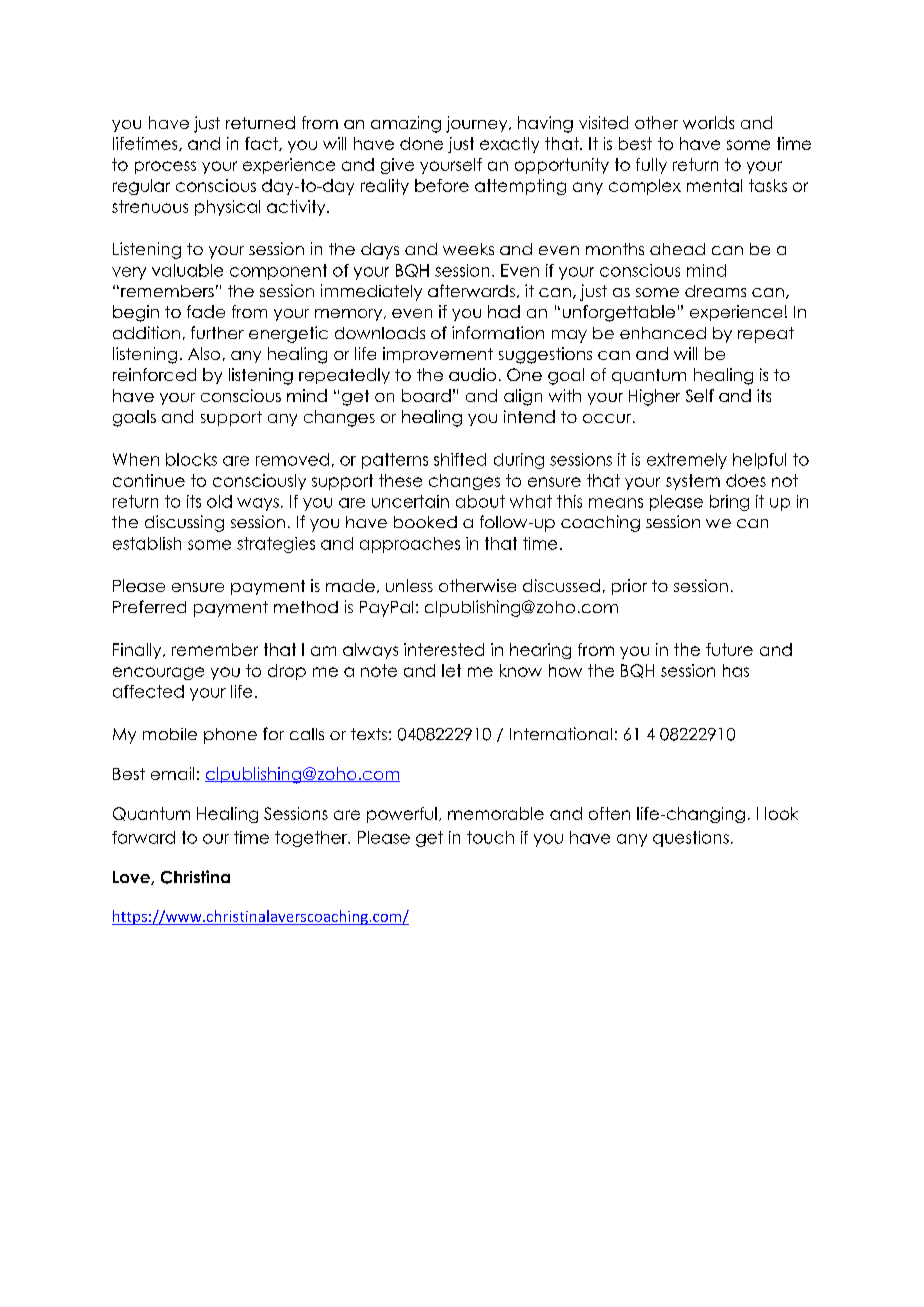  Describe the element at coordinates (219, 501) in the screenshot. I see `old` at that location.
